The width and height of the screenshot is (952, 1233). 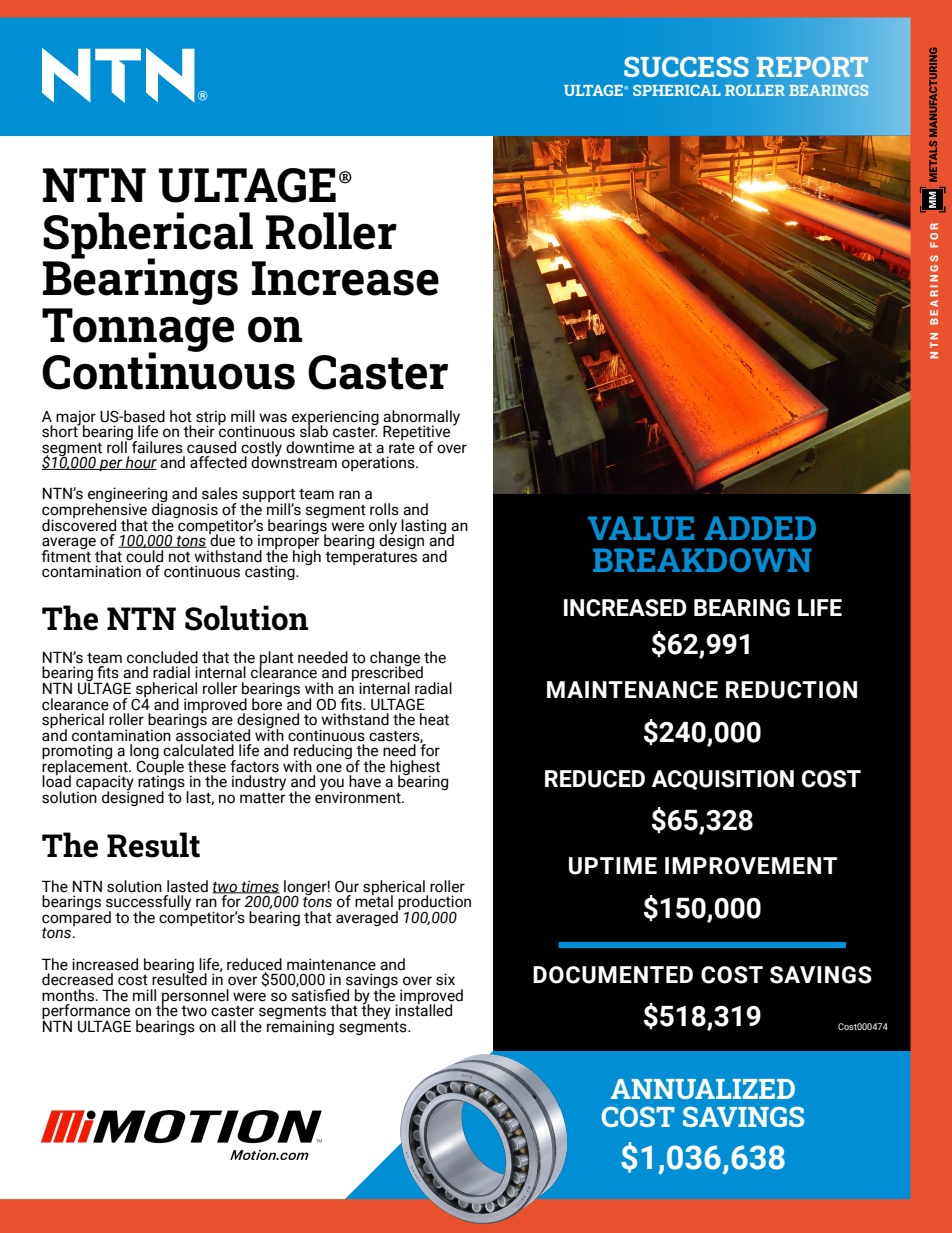 What do you see at coordinates (76, 918) in the screenshot?
I see `compared` at bounding box center [76, 918].
